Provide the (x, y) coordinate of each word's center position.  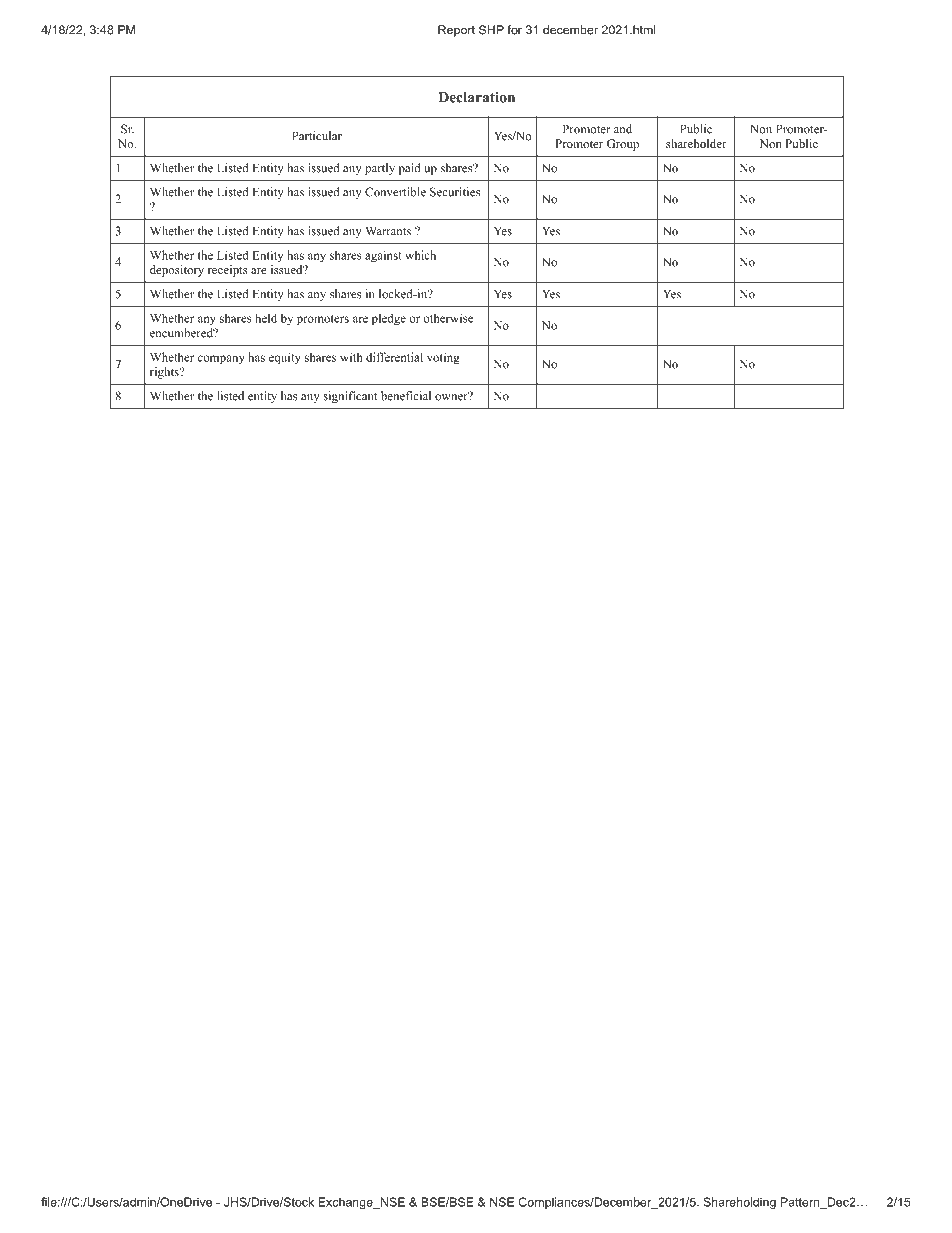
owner (452, 396)
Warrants (388, 231)
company (221, 359)
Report (456, 31)
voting (443, 358)
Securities (455, 192)
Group (623, 145)
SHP (491, 30)
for (514, 30)
